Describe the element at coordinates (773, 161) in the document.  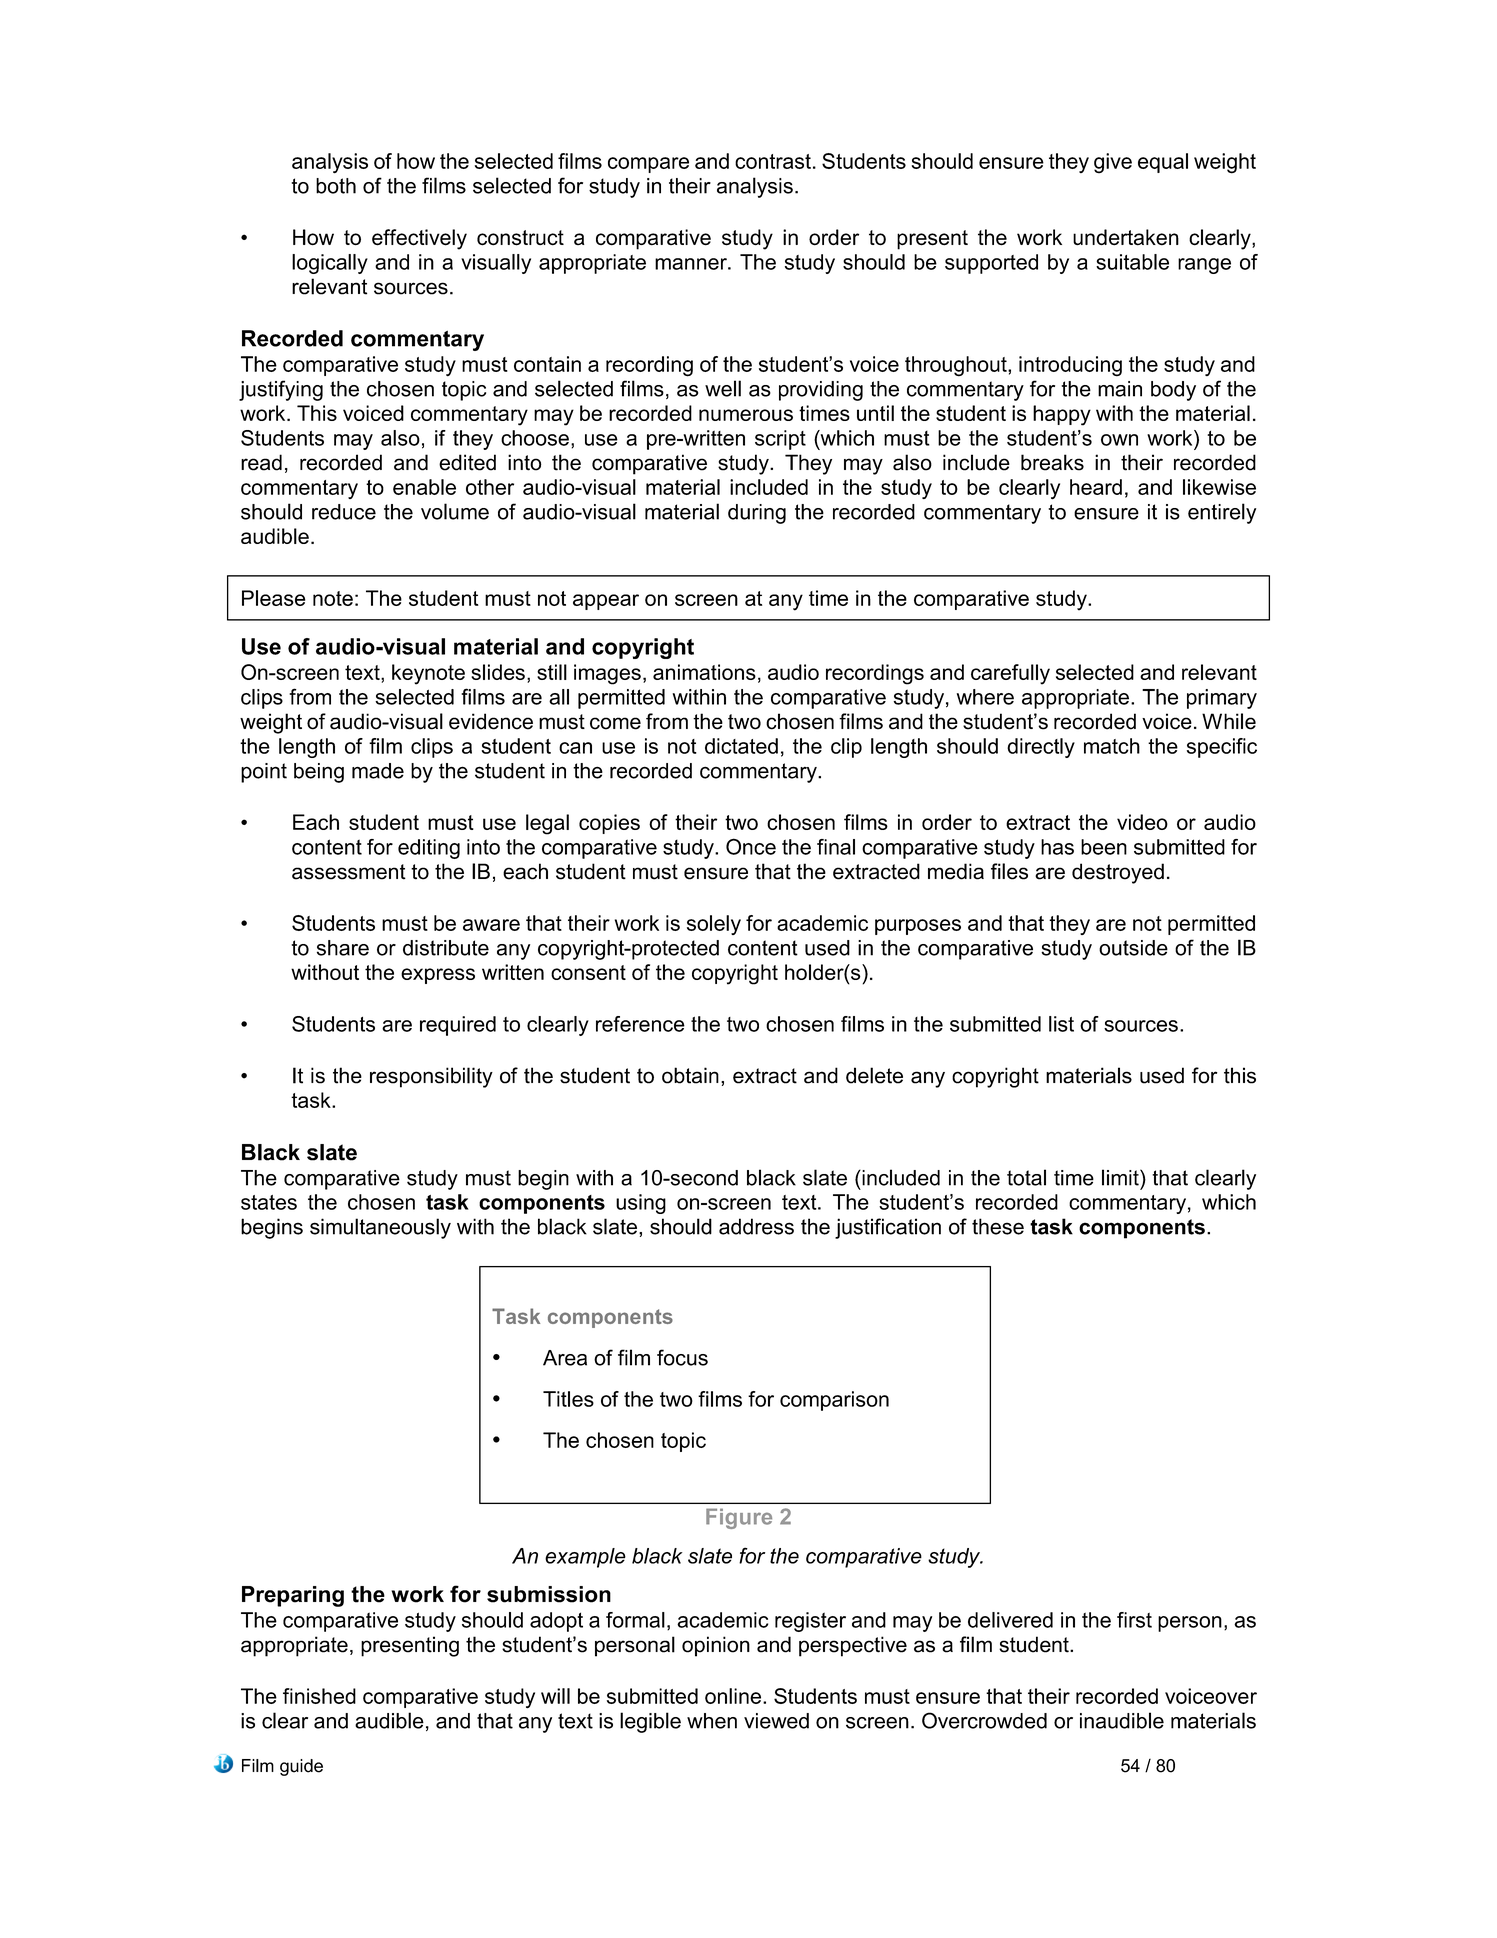
I see `contrast` at that location.
